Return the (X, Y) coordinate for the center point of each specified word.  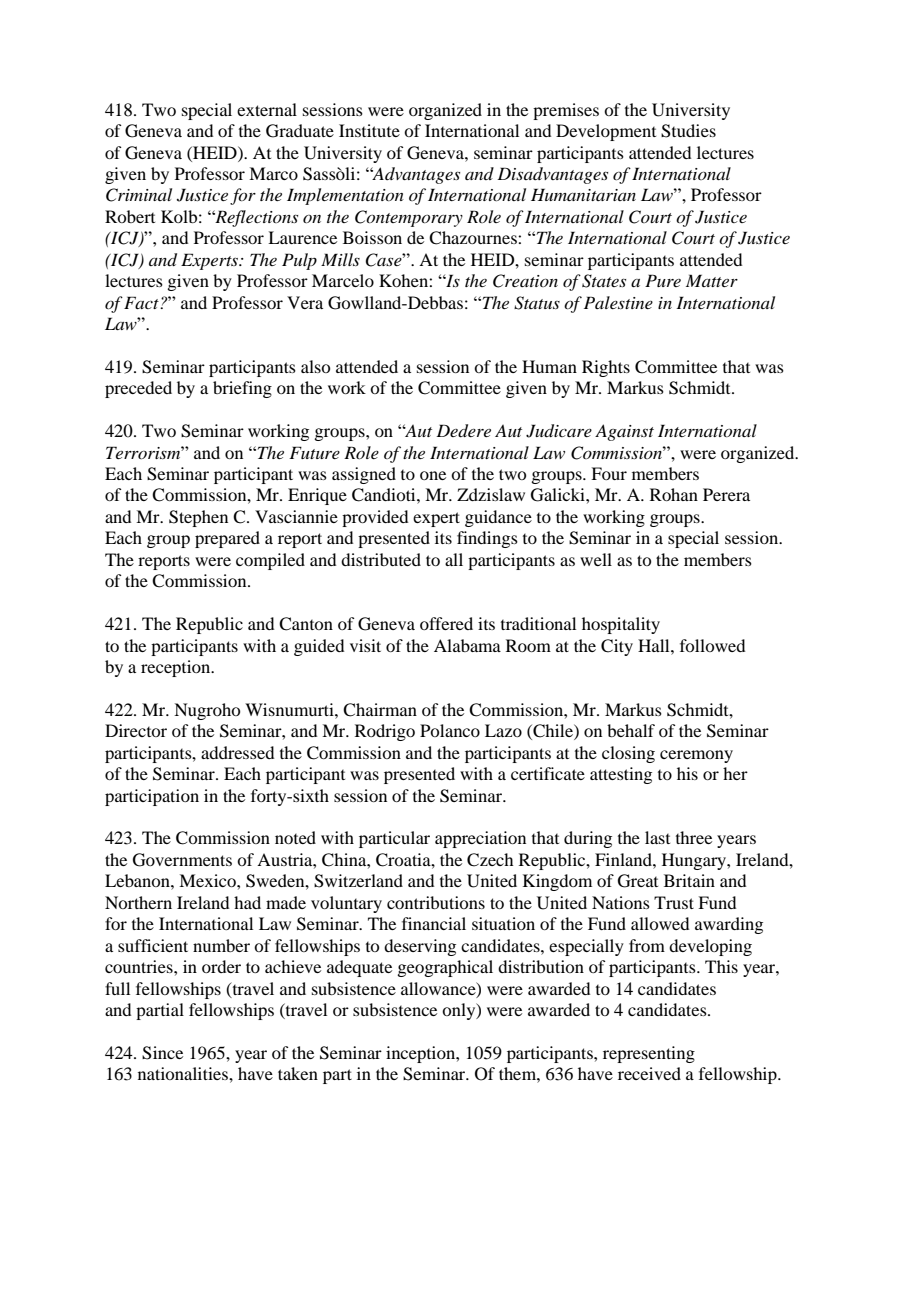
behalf (631, 730)
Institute (369, 130)
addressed (237, 752)
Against (624, 432)
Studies (688, 131)
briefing (242, 389)
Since (162, 1053)
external (267, 109)
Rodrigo (385, 732)
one (433, 475)
